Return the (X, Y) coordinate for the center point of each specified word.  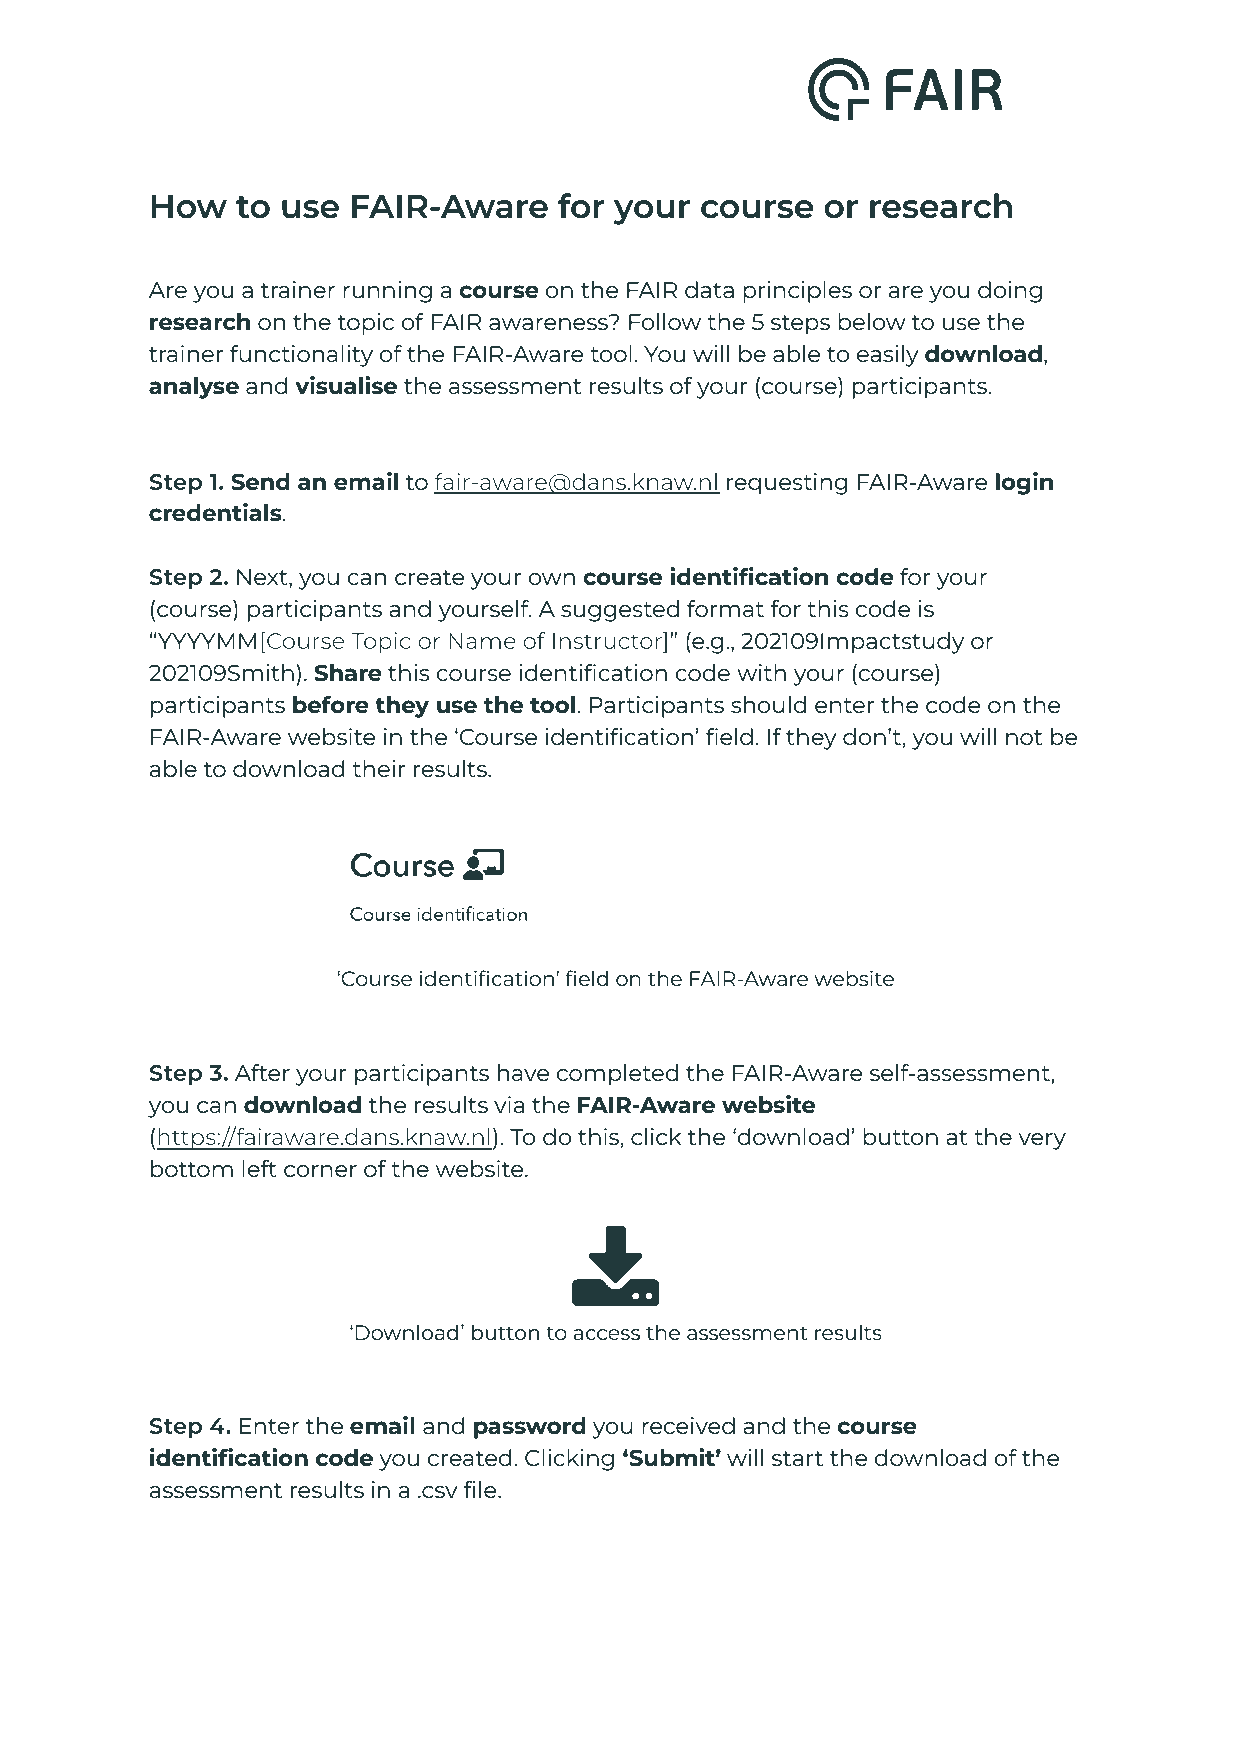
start (797, 1458)
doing (1010, 292)
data (709, 289)
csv (439, 1492)
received (688, 1425)
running (387, 292)
